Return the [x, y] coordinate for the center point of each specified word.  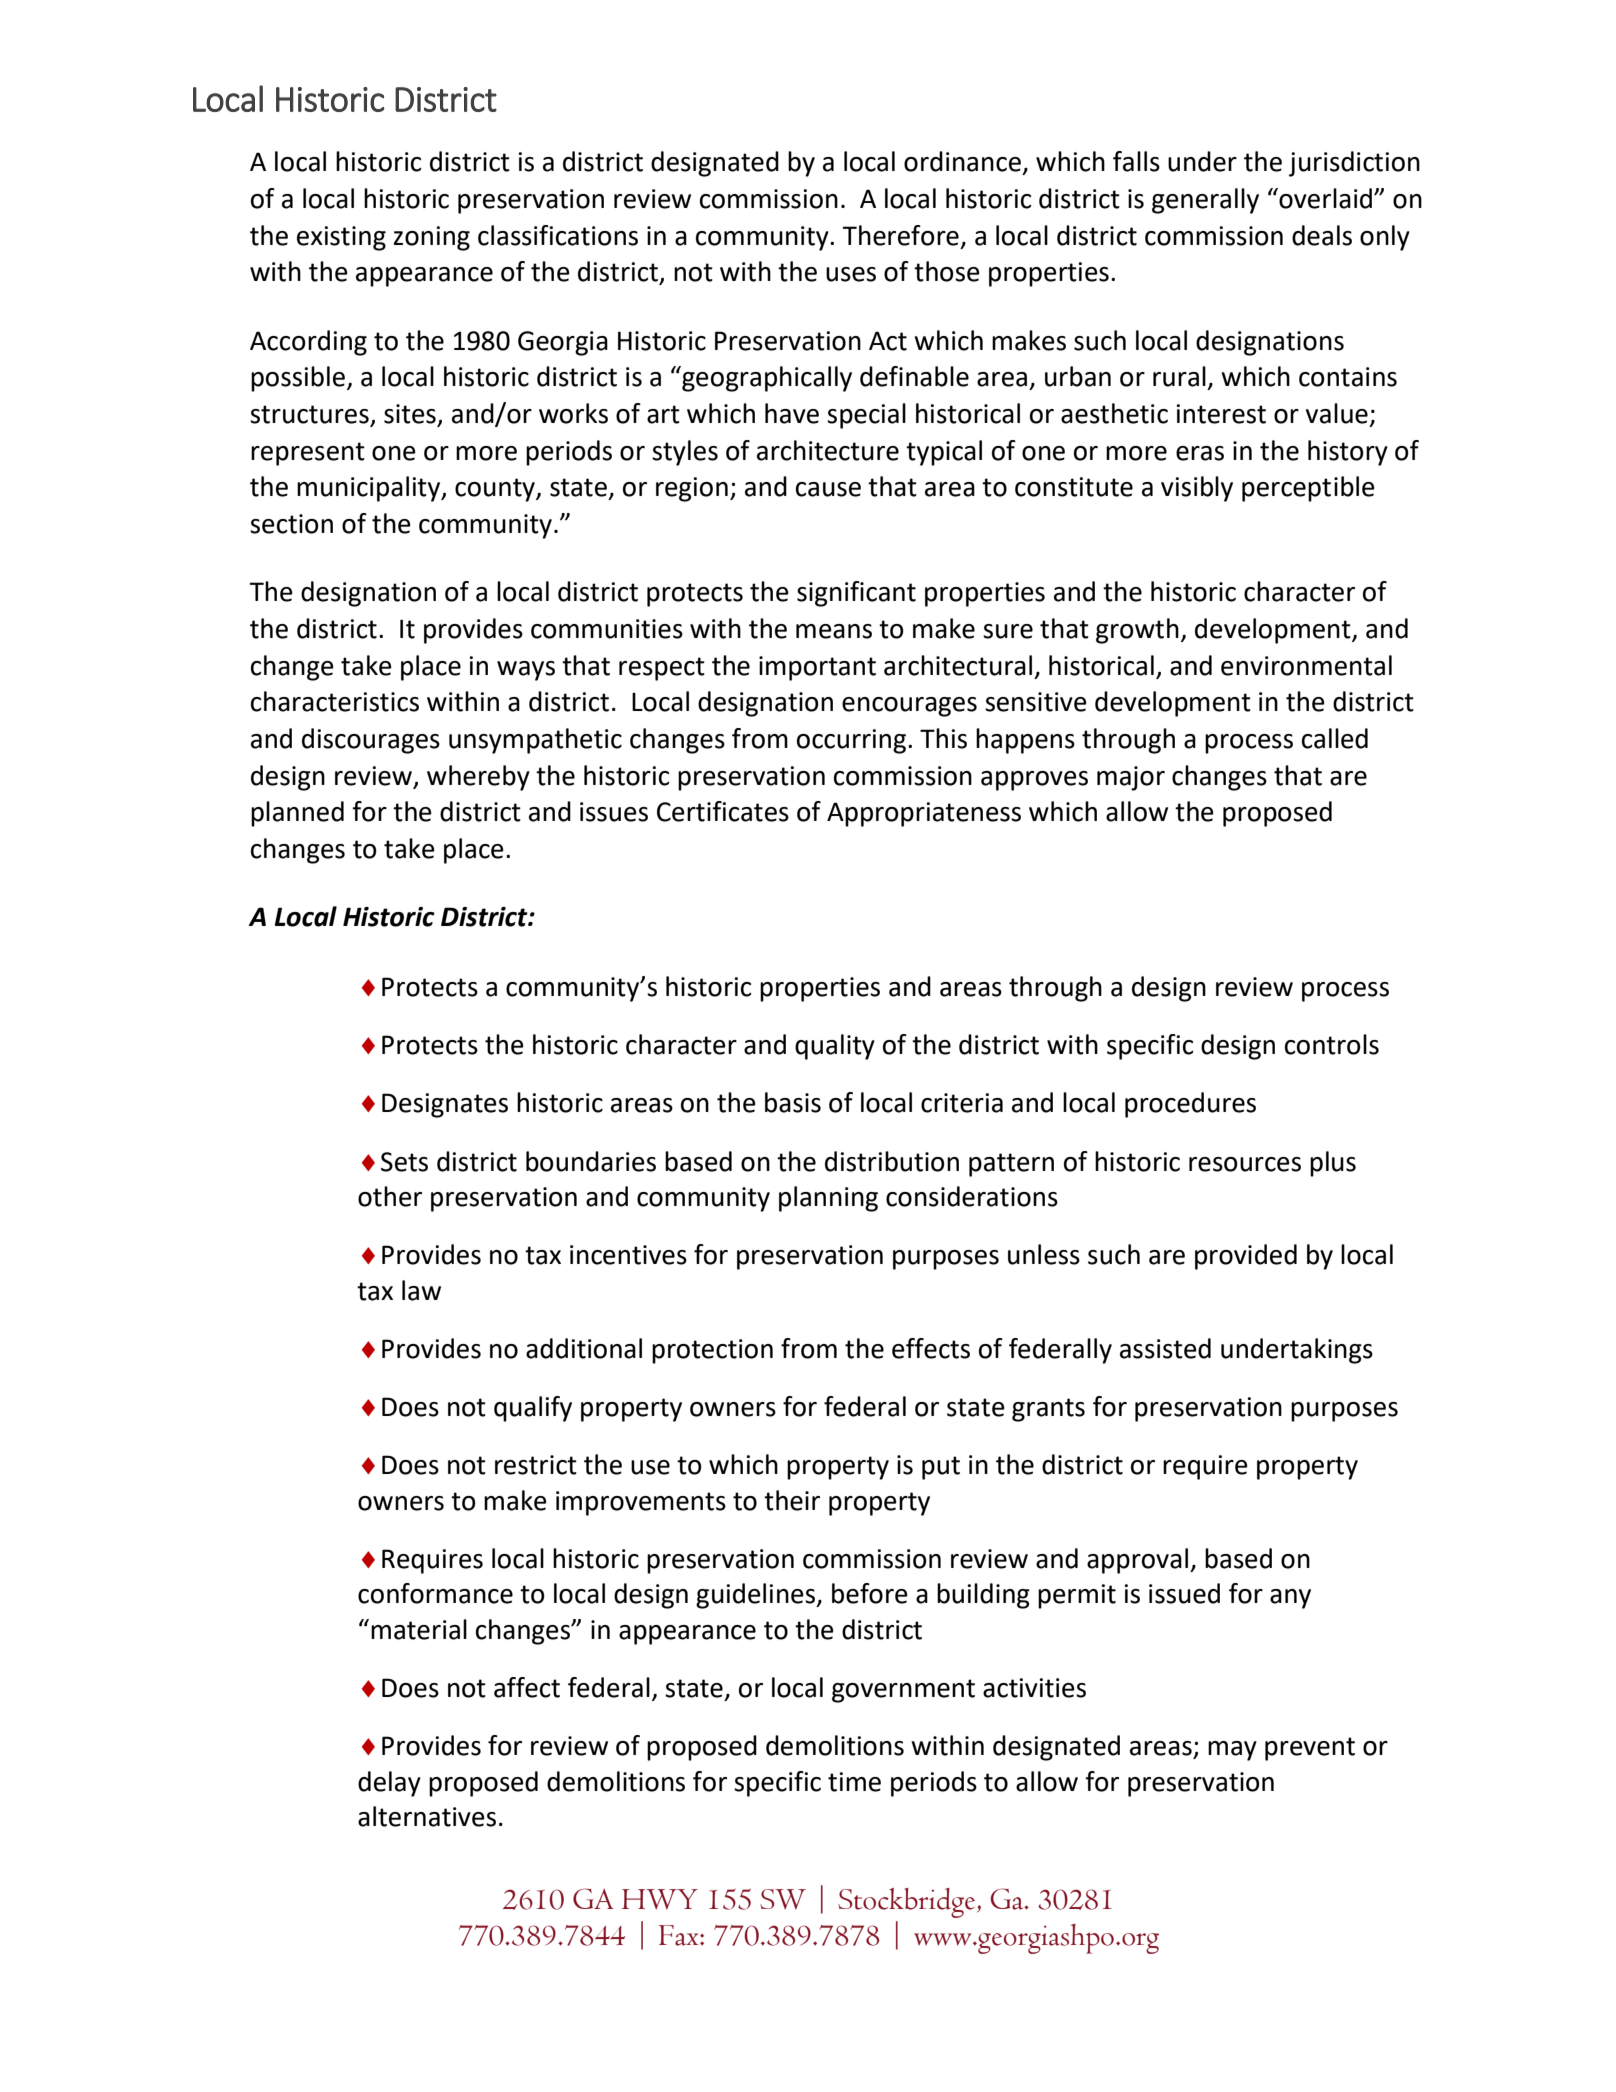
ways [526, 671]
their [792, 1500]
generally [1205, 201]
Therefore [900, 235]
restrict [536, 1465]
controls [1332, 1044]
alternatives [427, 1816]
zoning [432, 238]
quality [835, 1047]
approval [1137, 1561]
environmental [1306, 665]
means [834, 631]
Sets [404, 1162]
